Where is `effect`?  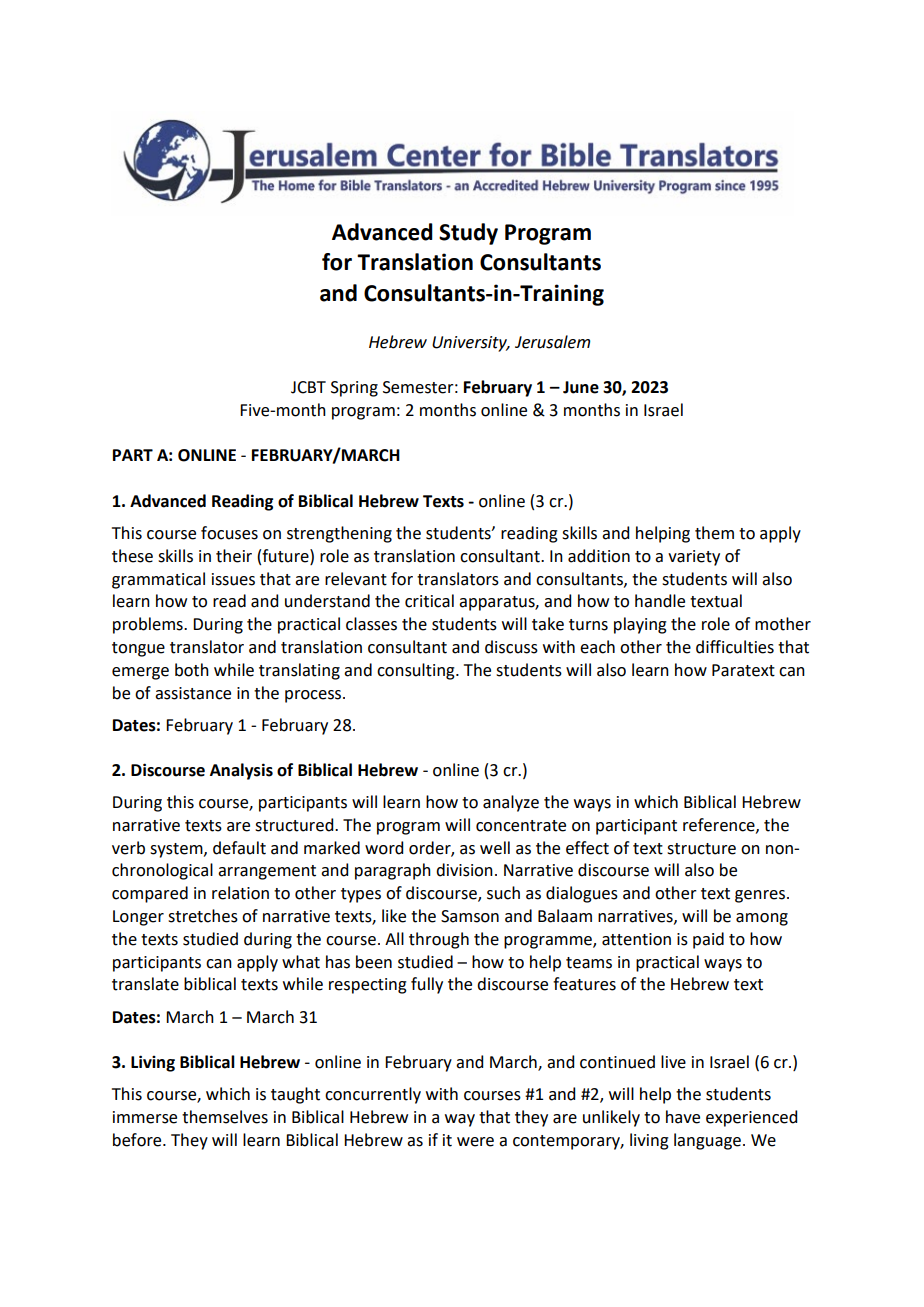
effect is located at coordinates (587, 848).
